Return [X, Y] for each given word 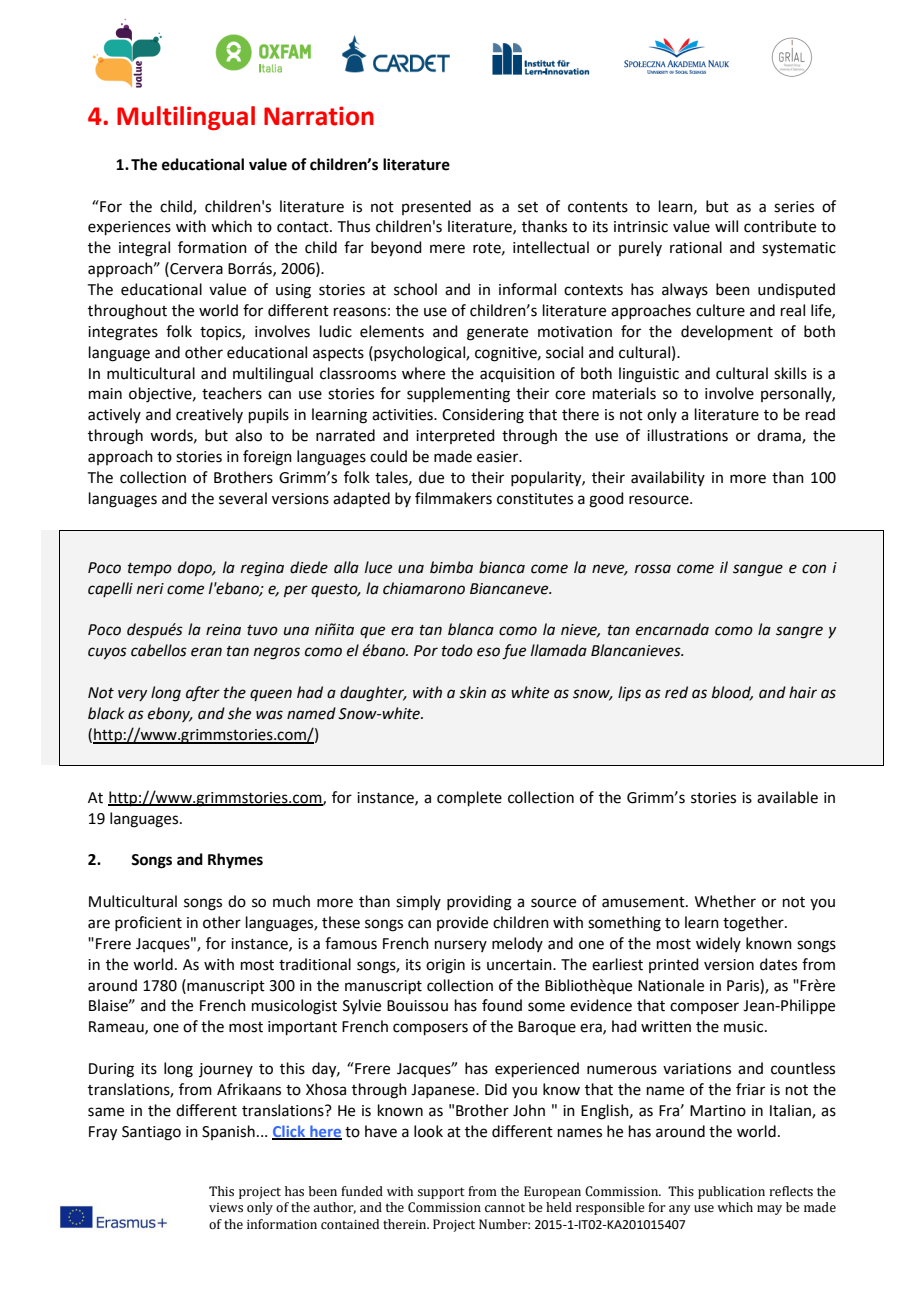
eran [206, 652]
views [226, 1208]
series [794, 207]
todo [457, 650]
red [676, 692]
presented [436, 207]
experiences [129, 228]
